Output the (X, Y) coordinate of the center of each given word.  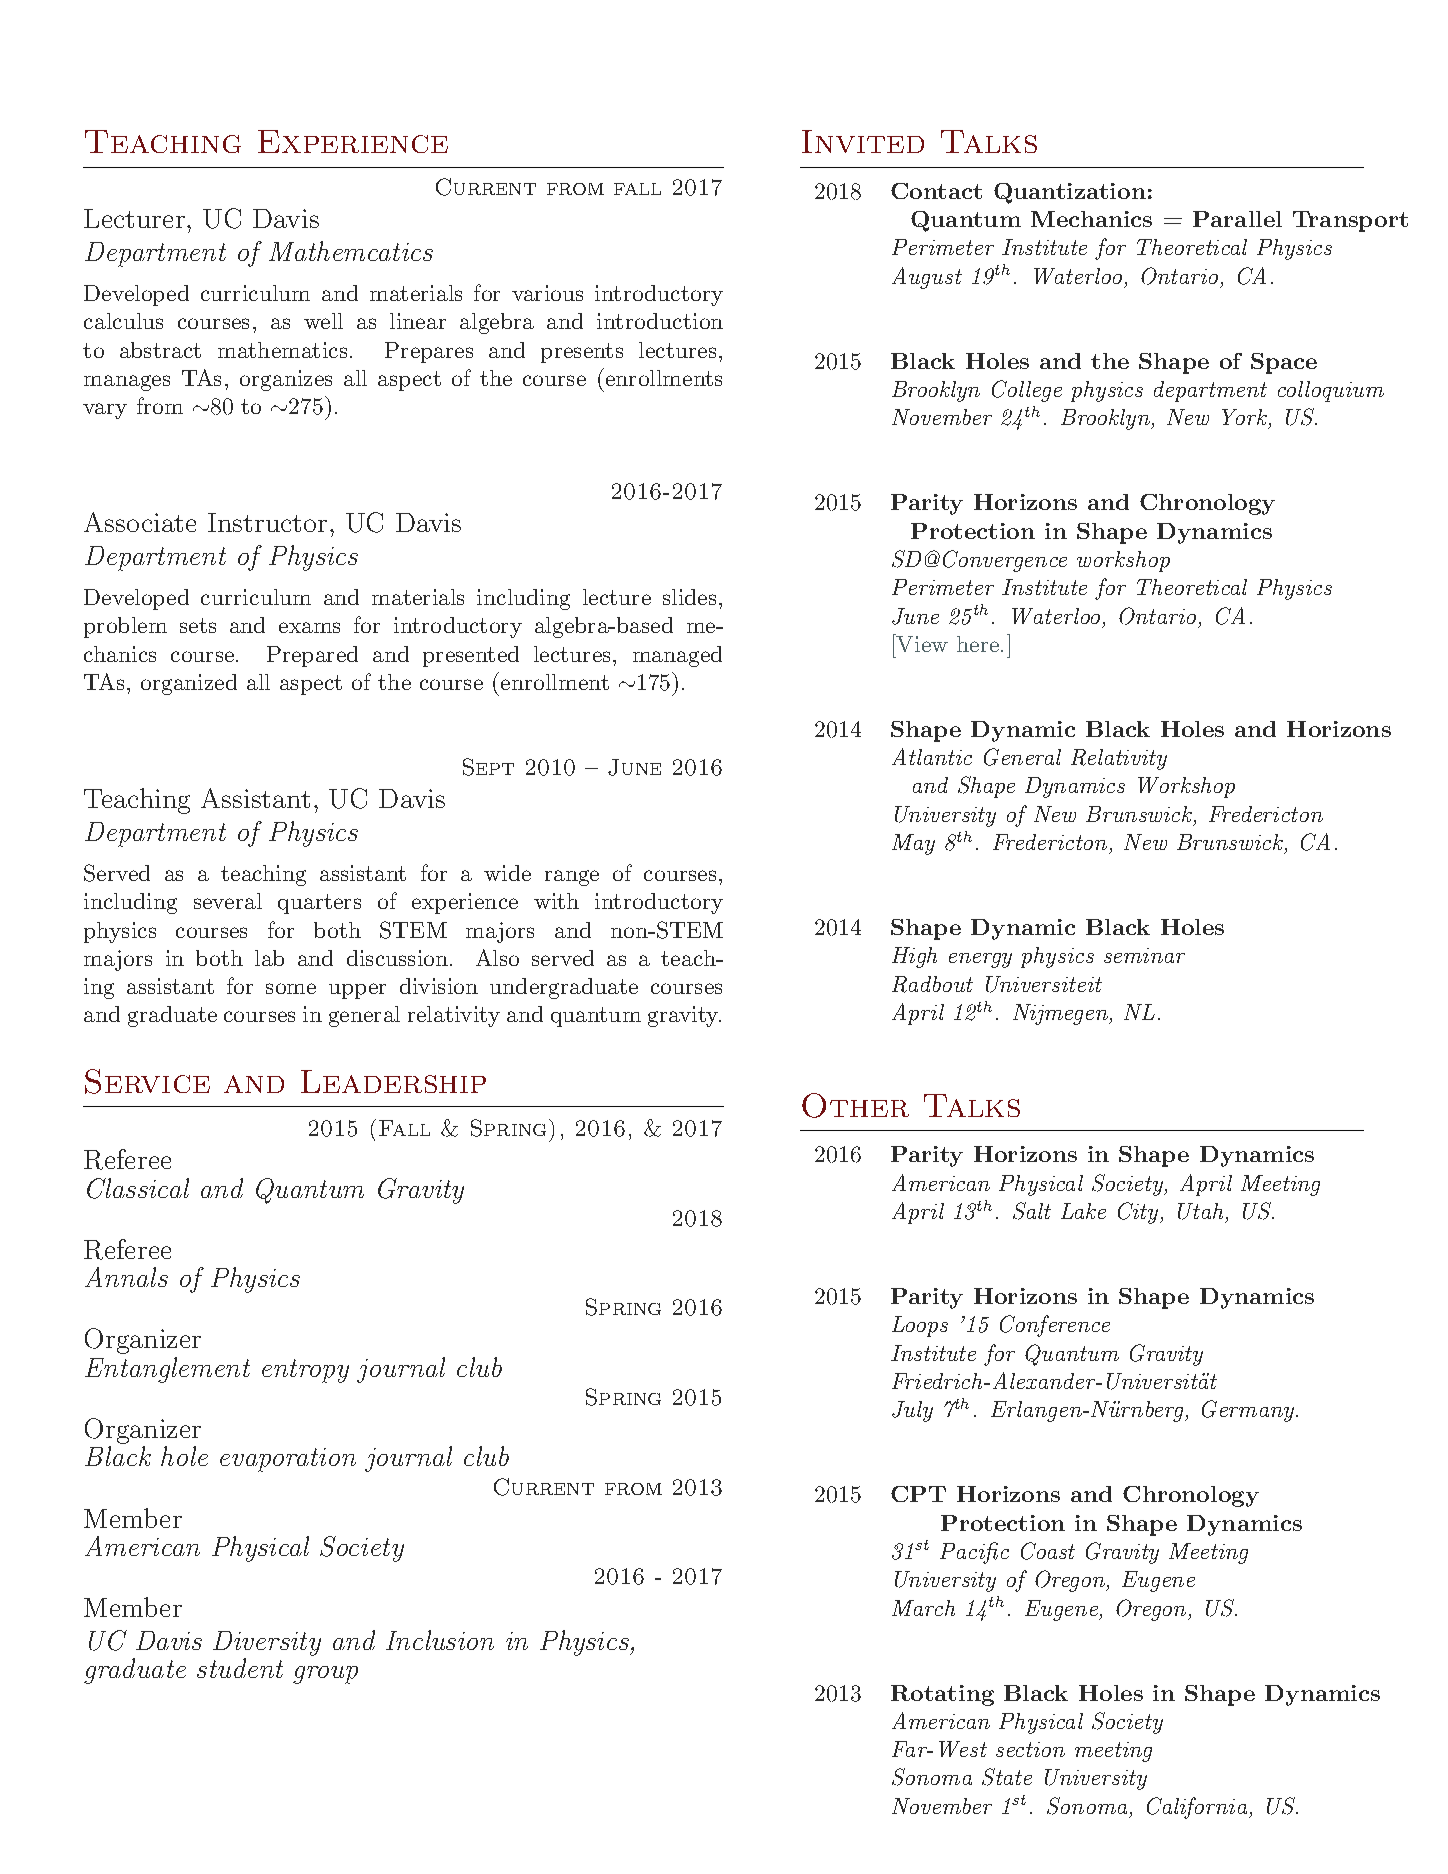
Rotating (942, 1695)
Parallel (1237, 219)
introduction (660, 321)
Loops (920, 1326)
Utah (1202, 1213)
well (323, 321)
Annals (126, 1277)
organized (189, 684)
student (240, 1668)
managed (677, 656)
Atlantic (932, 756)
